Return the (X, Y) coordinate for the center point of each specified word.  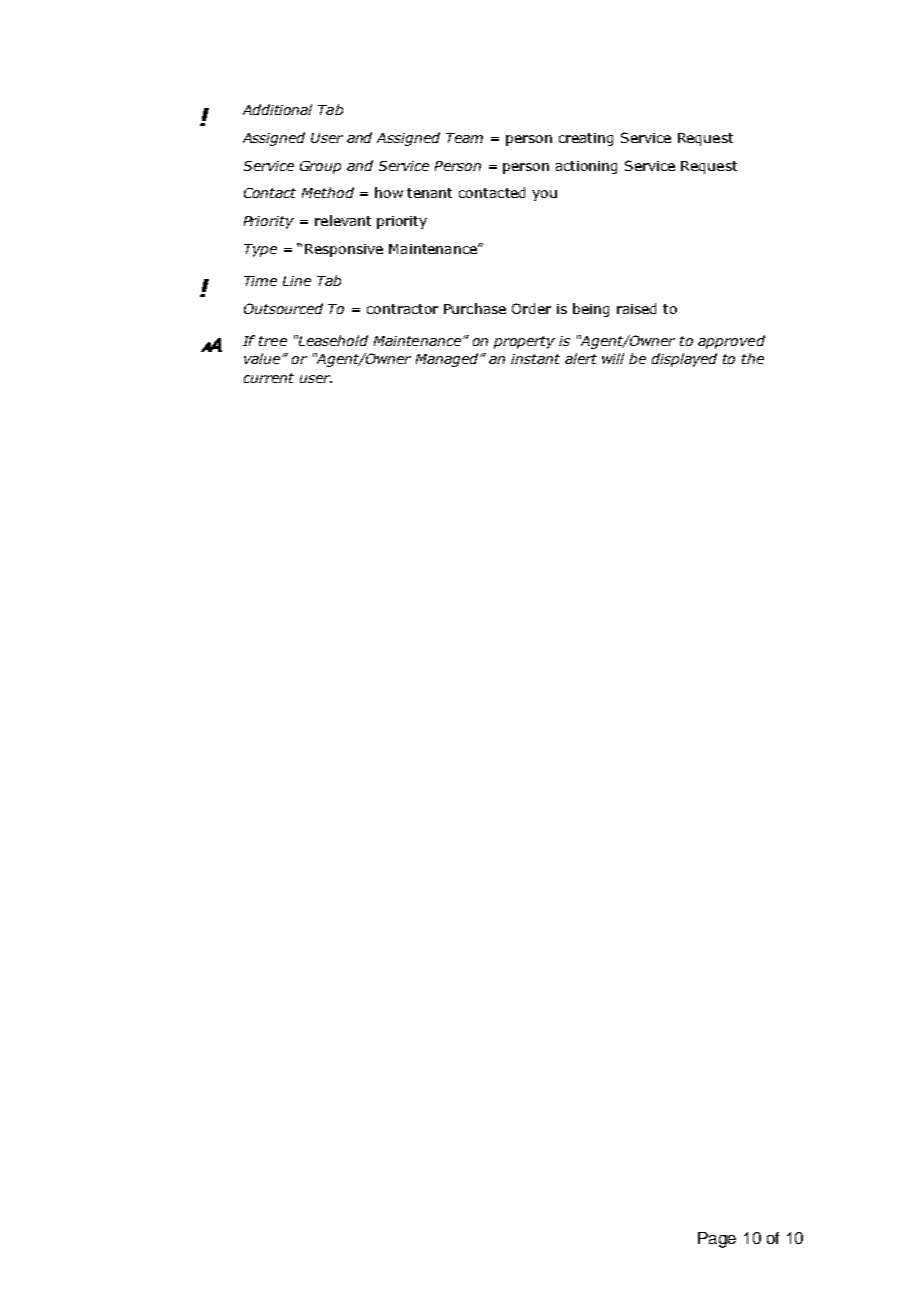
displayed (684, 360)
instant (535, 359)
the (753, 358)
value (263, 358)
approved (731, 342)
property (524, 342)
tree (273, 341)
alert (581, 358)
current (269, 378)
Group (320, 167)
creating (586, 139)
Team (464, 138)
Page (717, 1240)
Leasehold (332, 340)
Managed (449, 360)
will (613, 358)
